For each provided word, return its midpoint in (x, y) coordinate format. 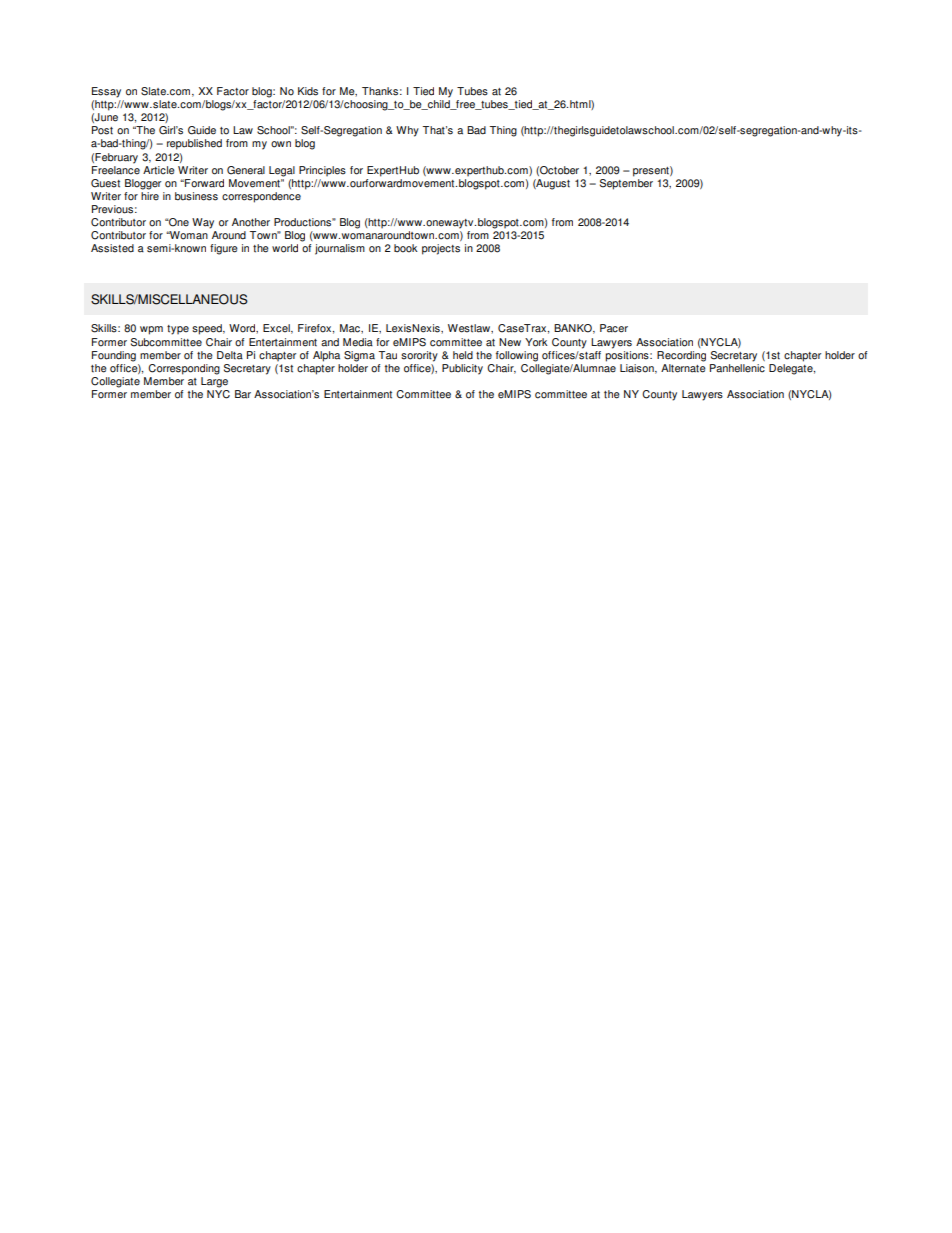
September (626, 183)
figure (224, 249)
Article (159, 170)
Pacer (614, 328)
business (196, 196)
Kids (308, 91)
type (178, 330)
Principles (322, 171)
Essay (106, 92)
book (406, 248)
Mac (351, 328)
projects (441, 249)
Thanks (380, 91)
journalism (340, 249)
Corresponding (184, 369)
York (536, 342)
